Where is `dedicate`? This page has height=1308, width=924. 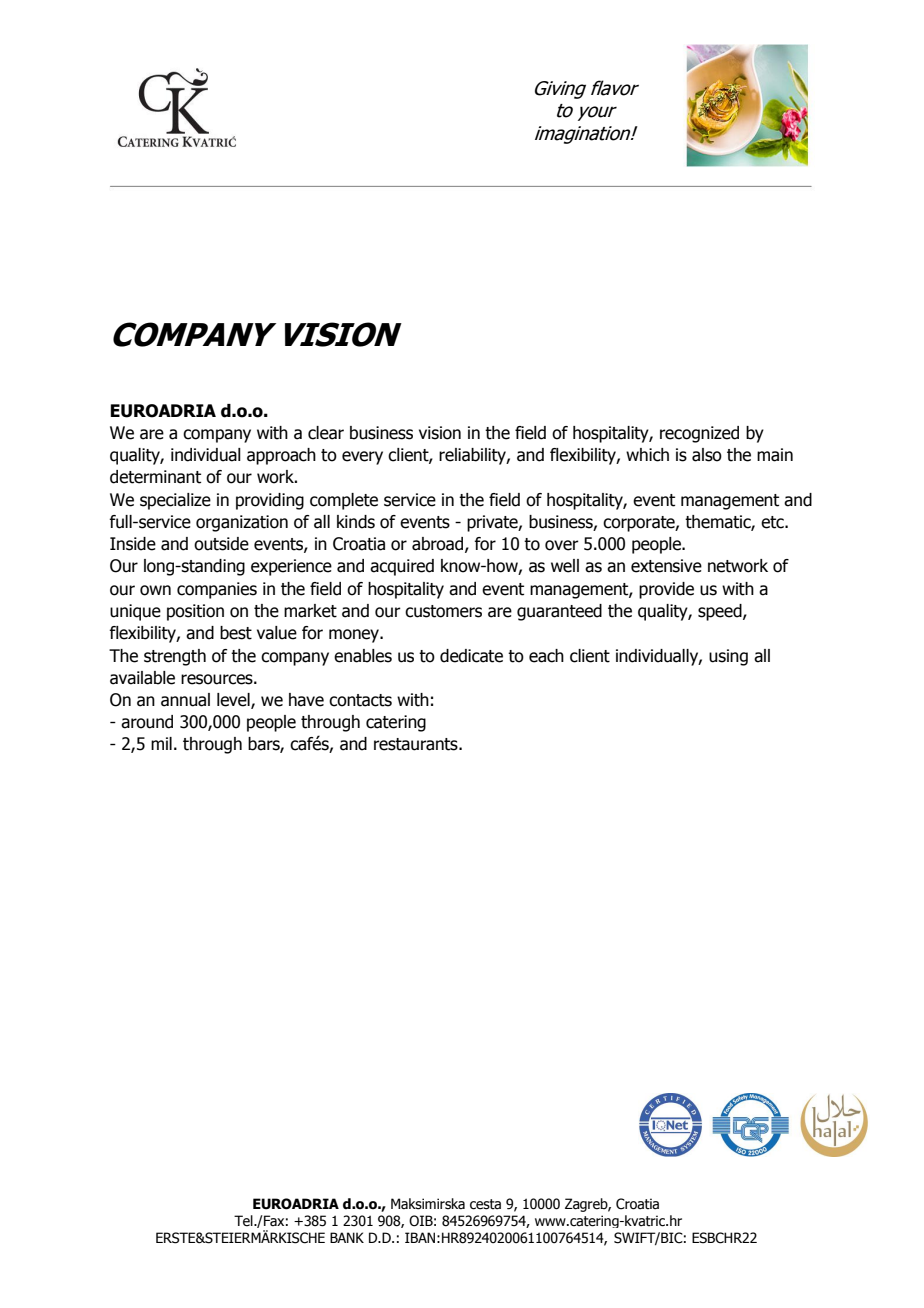 dedicate is located at coordinates (471, 656).
